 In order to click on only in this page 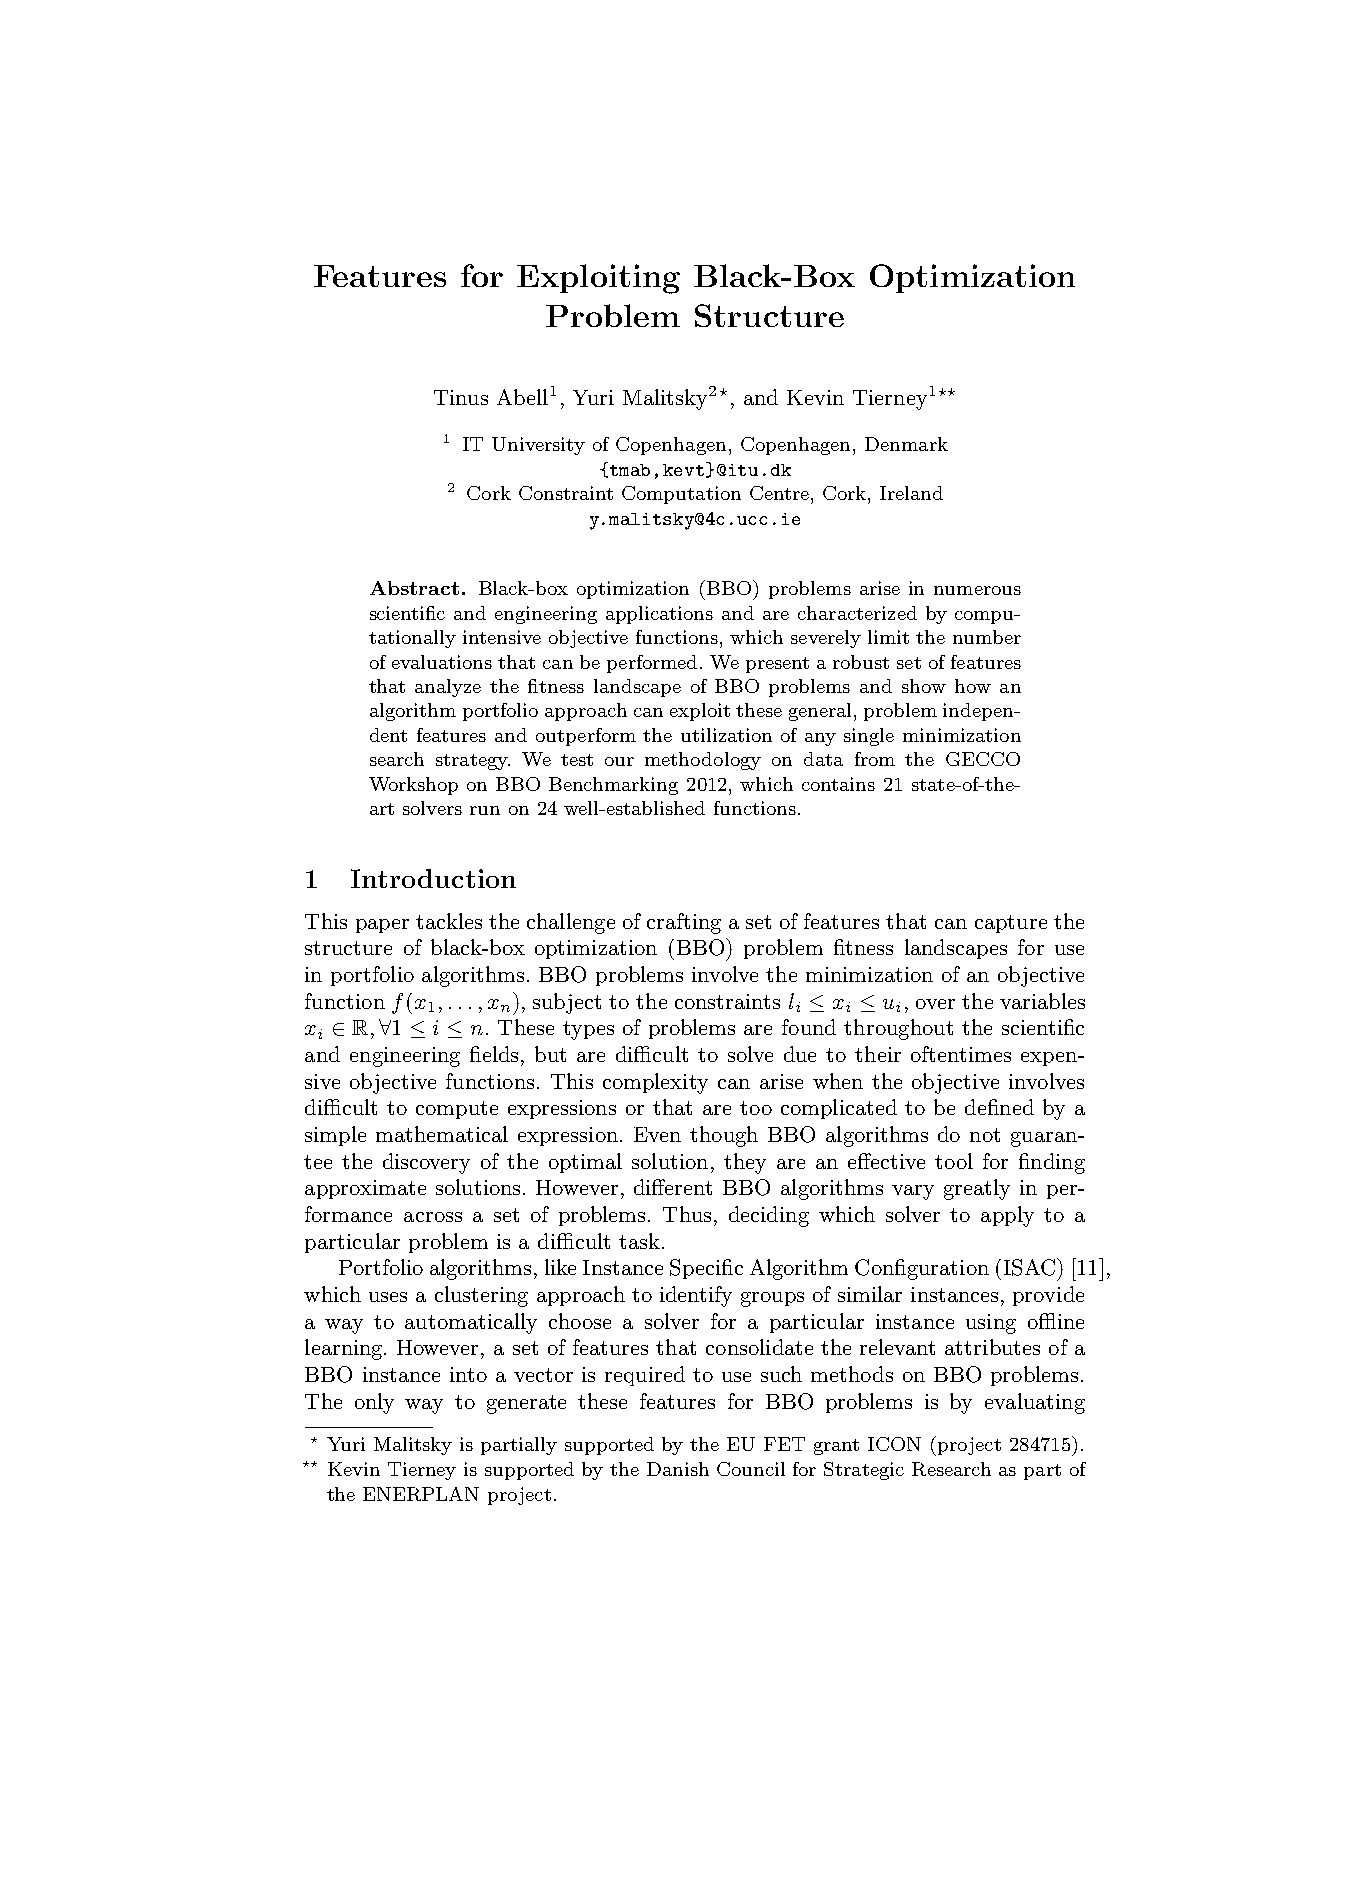, I will do `click(374, 1403)`.
